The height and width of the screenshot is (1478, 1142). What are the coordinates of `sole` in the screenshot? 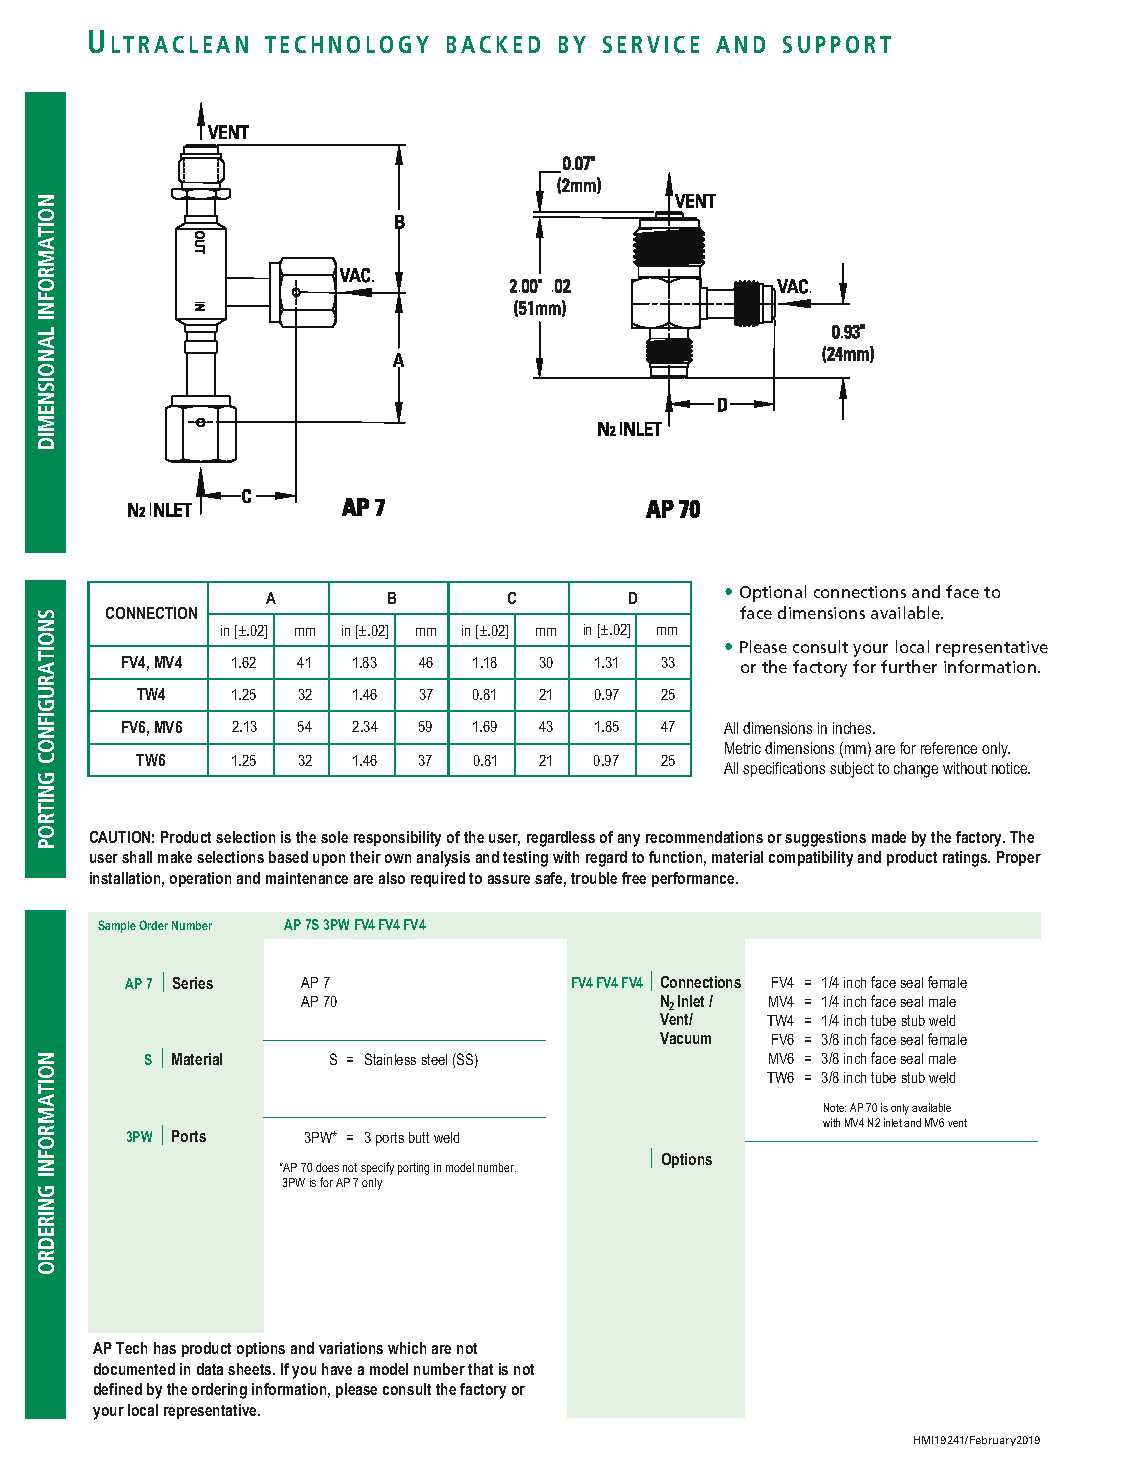 It's located at (334, 837).
